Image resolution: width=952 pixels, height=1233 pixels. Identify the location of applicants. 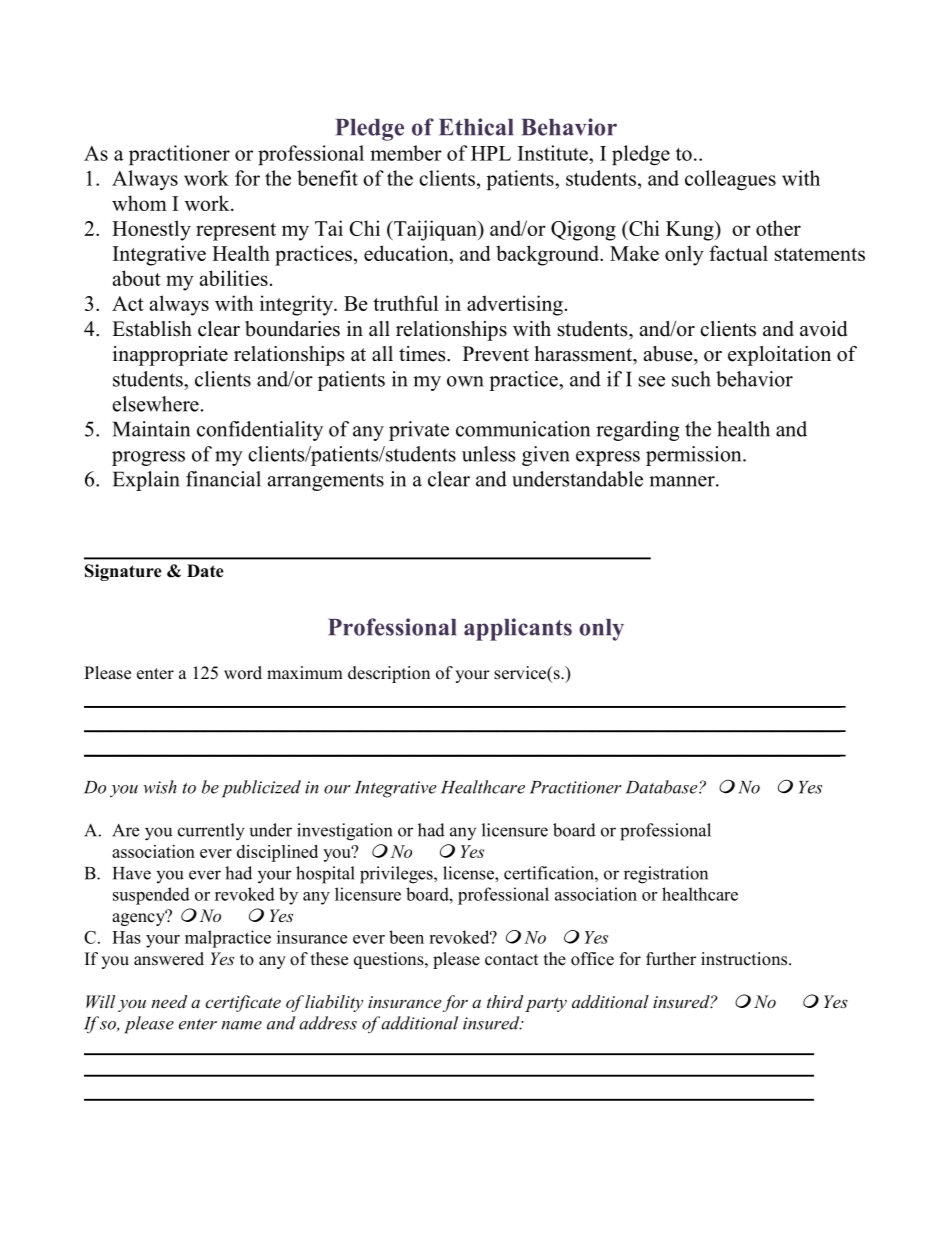
(518, 629).
